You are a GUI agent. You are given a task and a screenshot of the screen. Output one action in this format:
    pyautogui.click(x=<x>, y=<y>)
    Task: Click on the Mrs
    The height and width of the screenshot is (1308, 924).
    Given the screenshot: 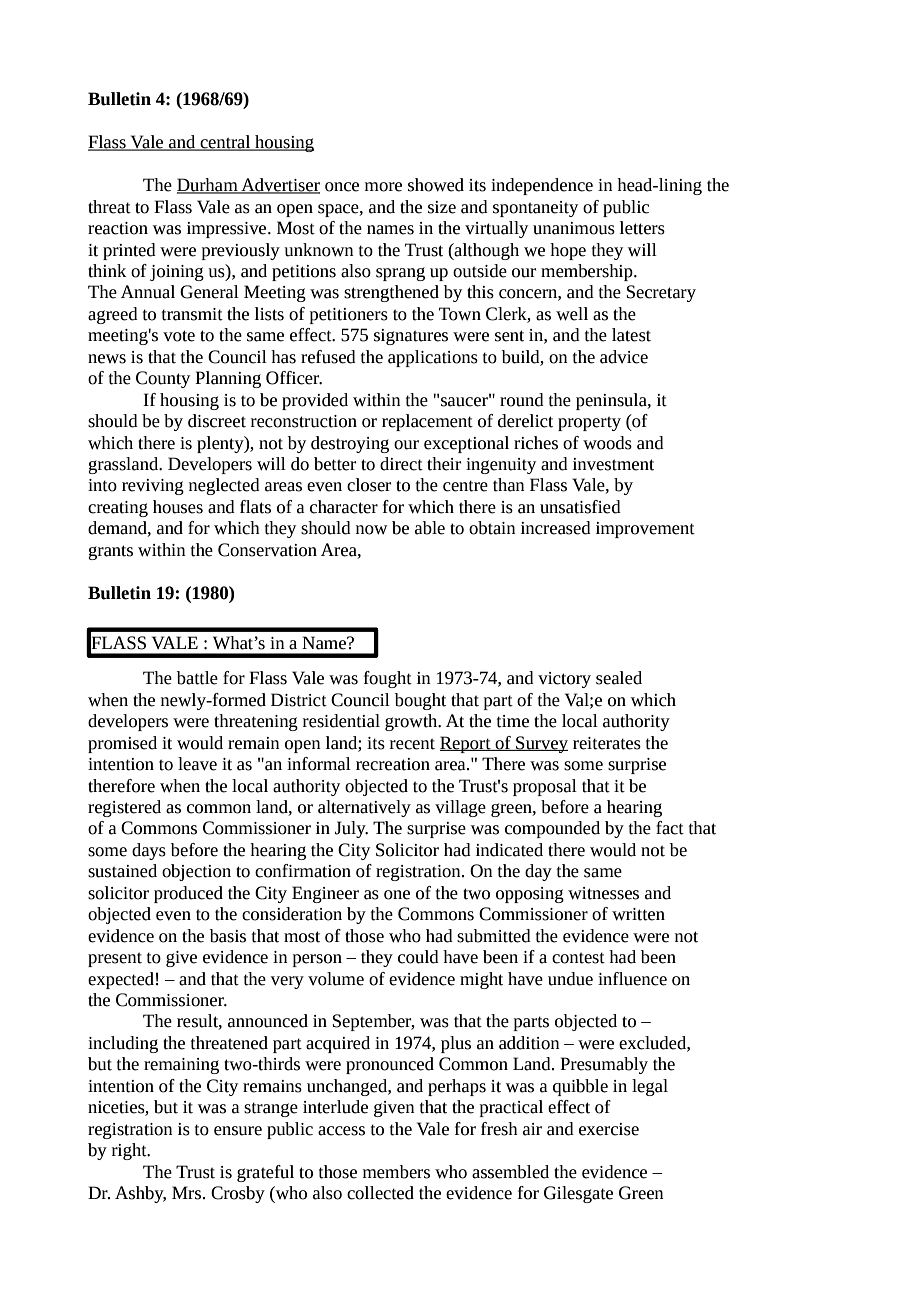 What is the action you would take?
    pyautogui.click(x=186, y=1193)
